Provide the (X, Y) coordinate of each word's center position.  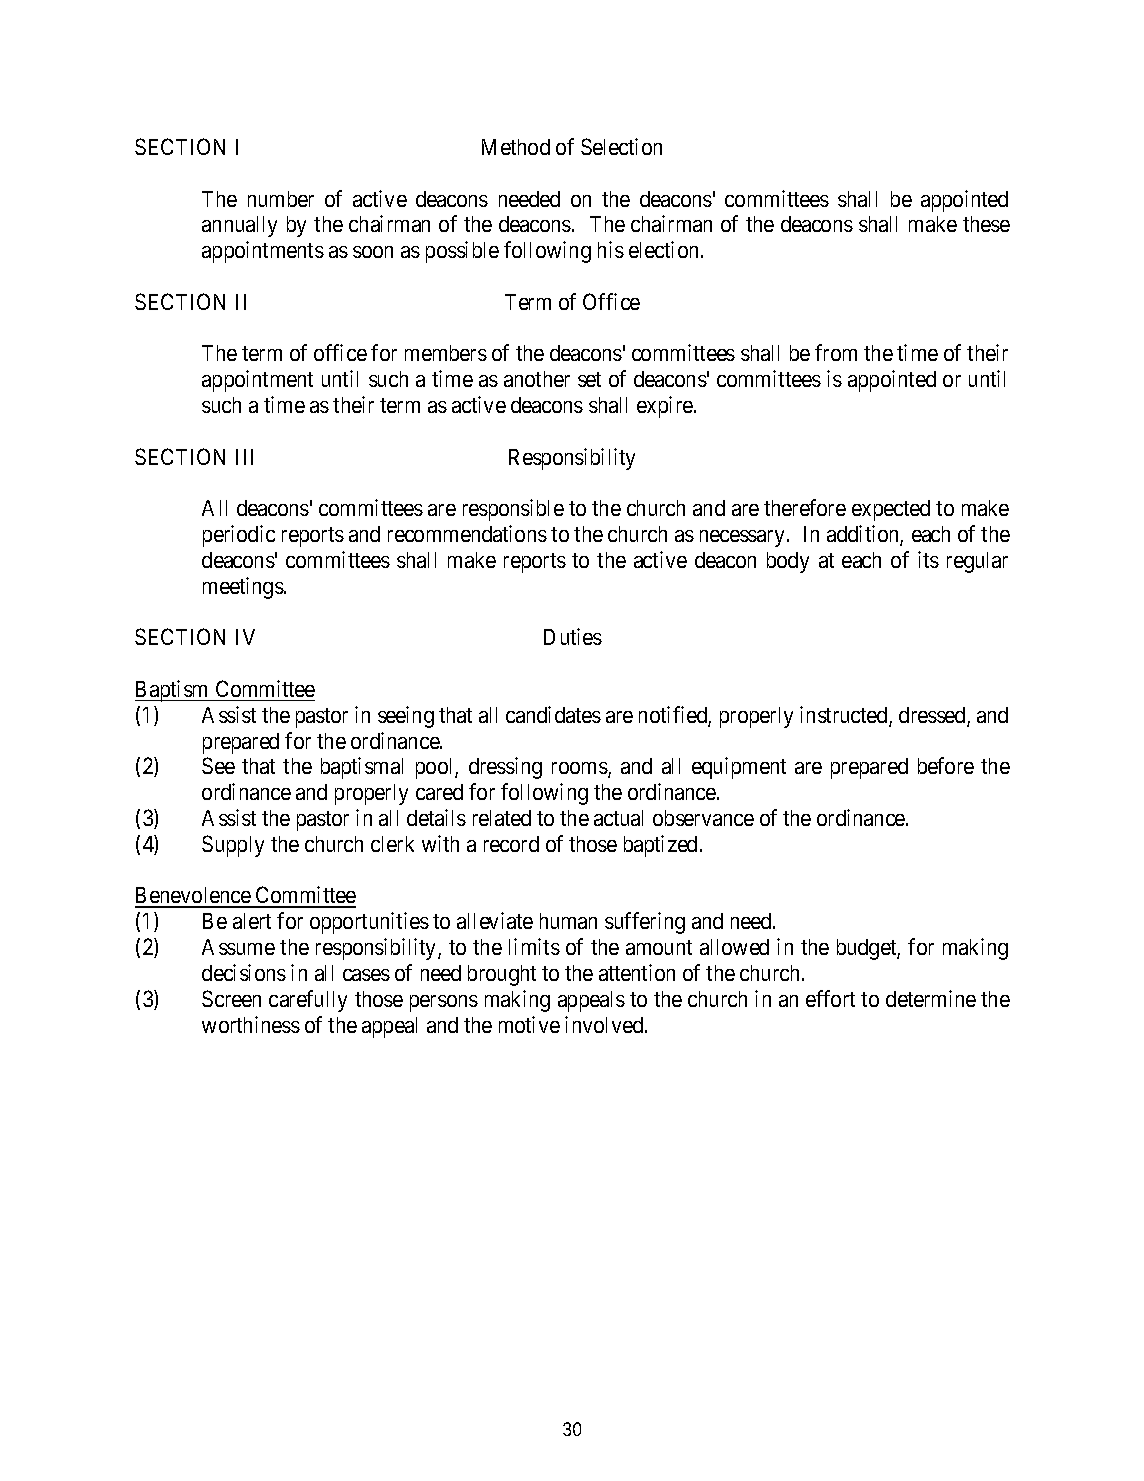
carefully (308, 1001)
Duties (573, 636)
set (589, 379)
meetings (243, 588)
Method (516, 147)
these (986, 224)
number (281, 199)
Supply (233, 846)
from (836, 352)
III (244, 457)
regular (977, 562)
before (946, 765)
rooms (580, 770)
